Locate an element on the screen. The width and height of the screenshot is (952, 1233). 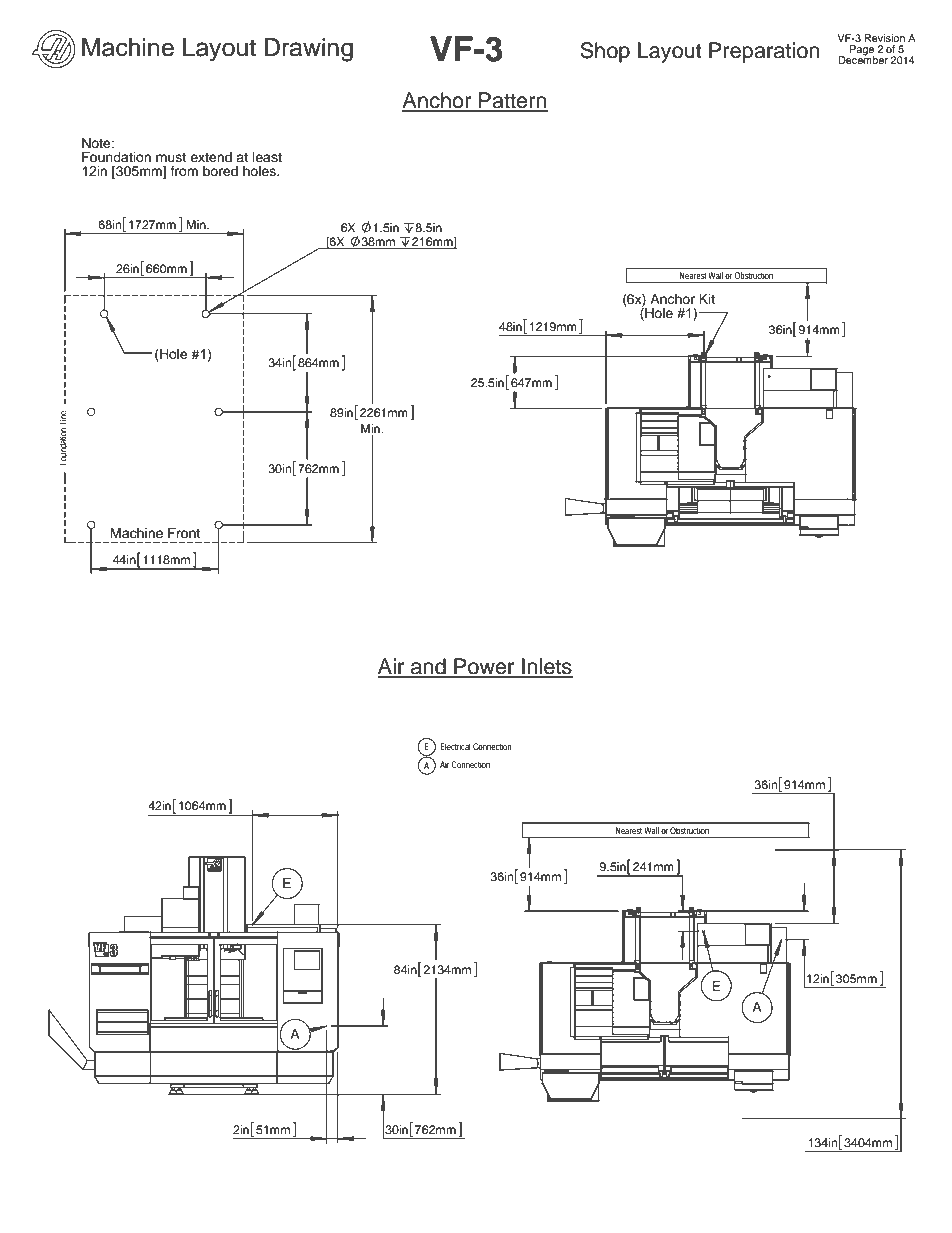
Preparation is located at coordinates (764, 52).
